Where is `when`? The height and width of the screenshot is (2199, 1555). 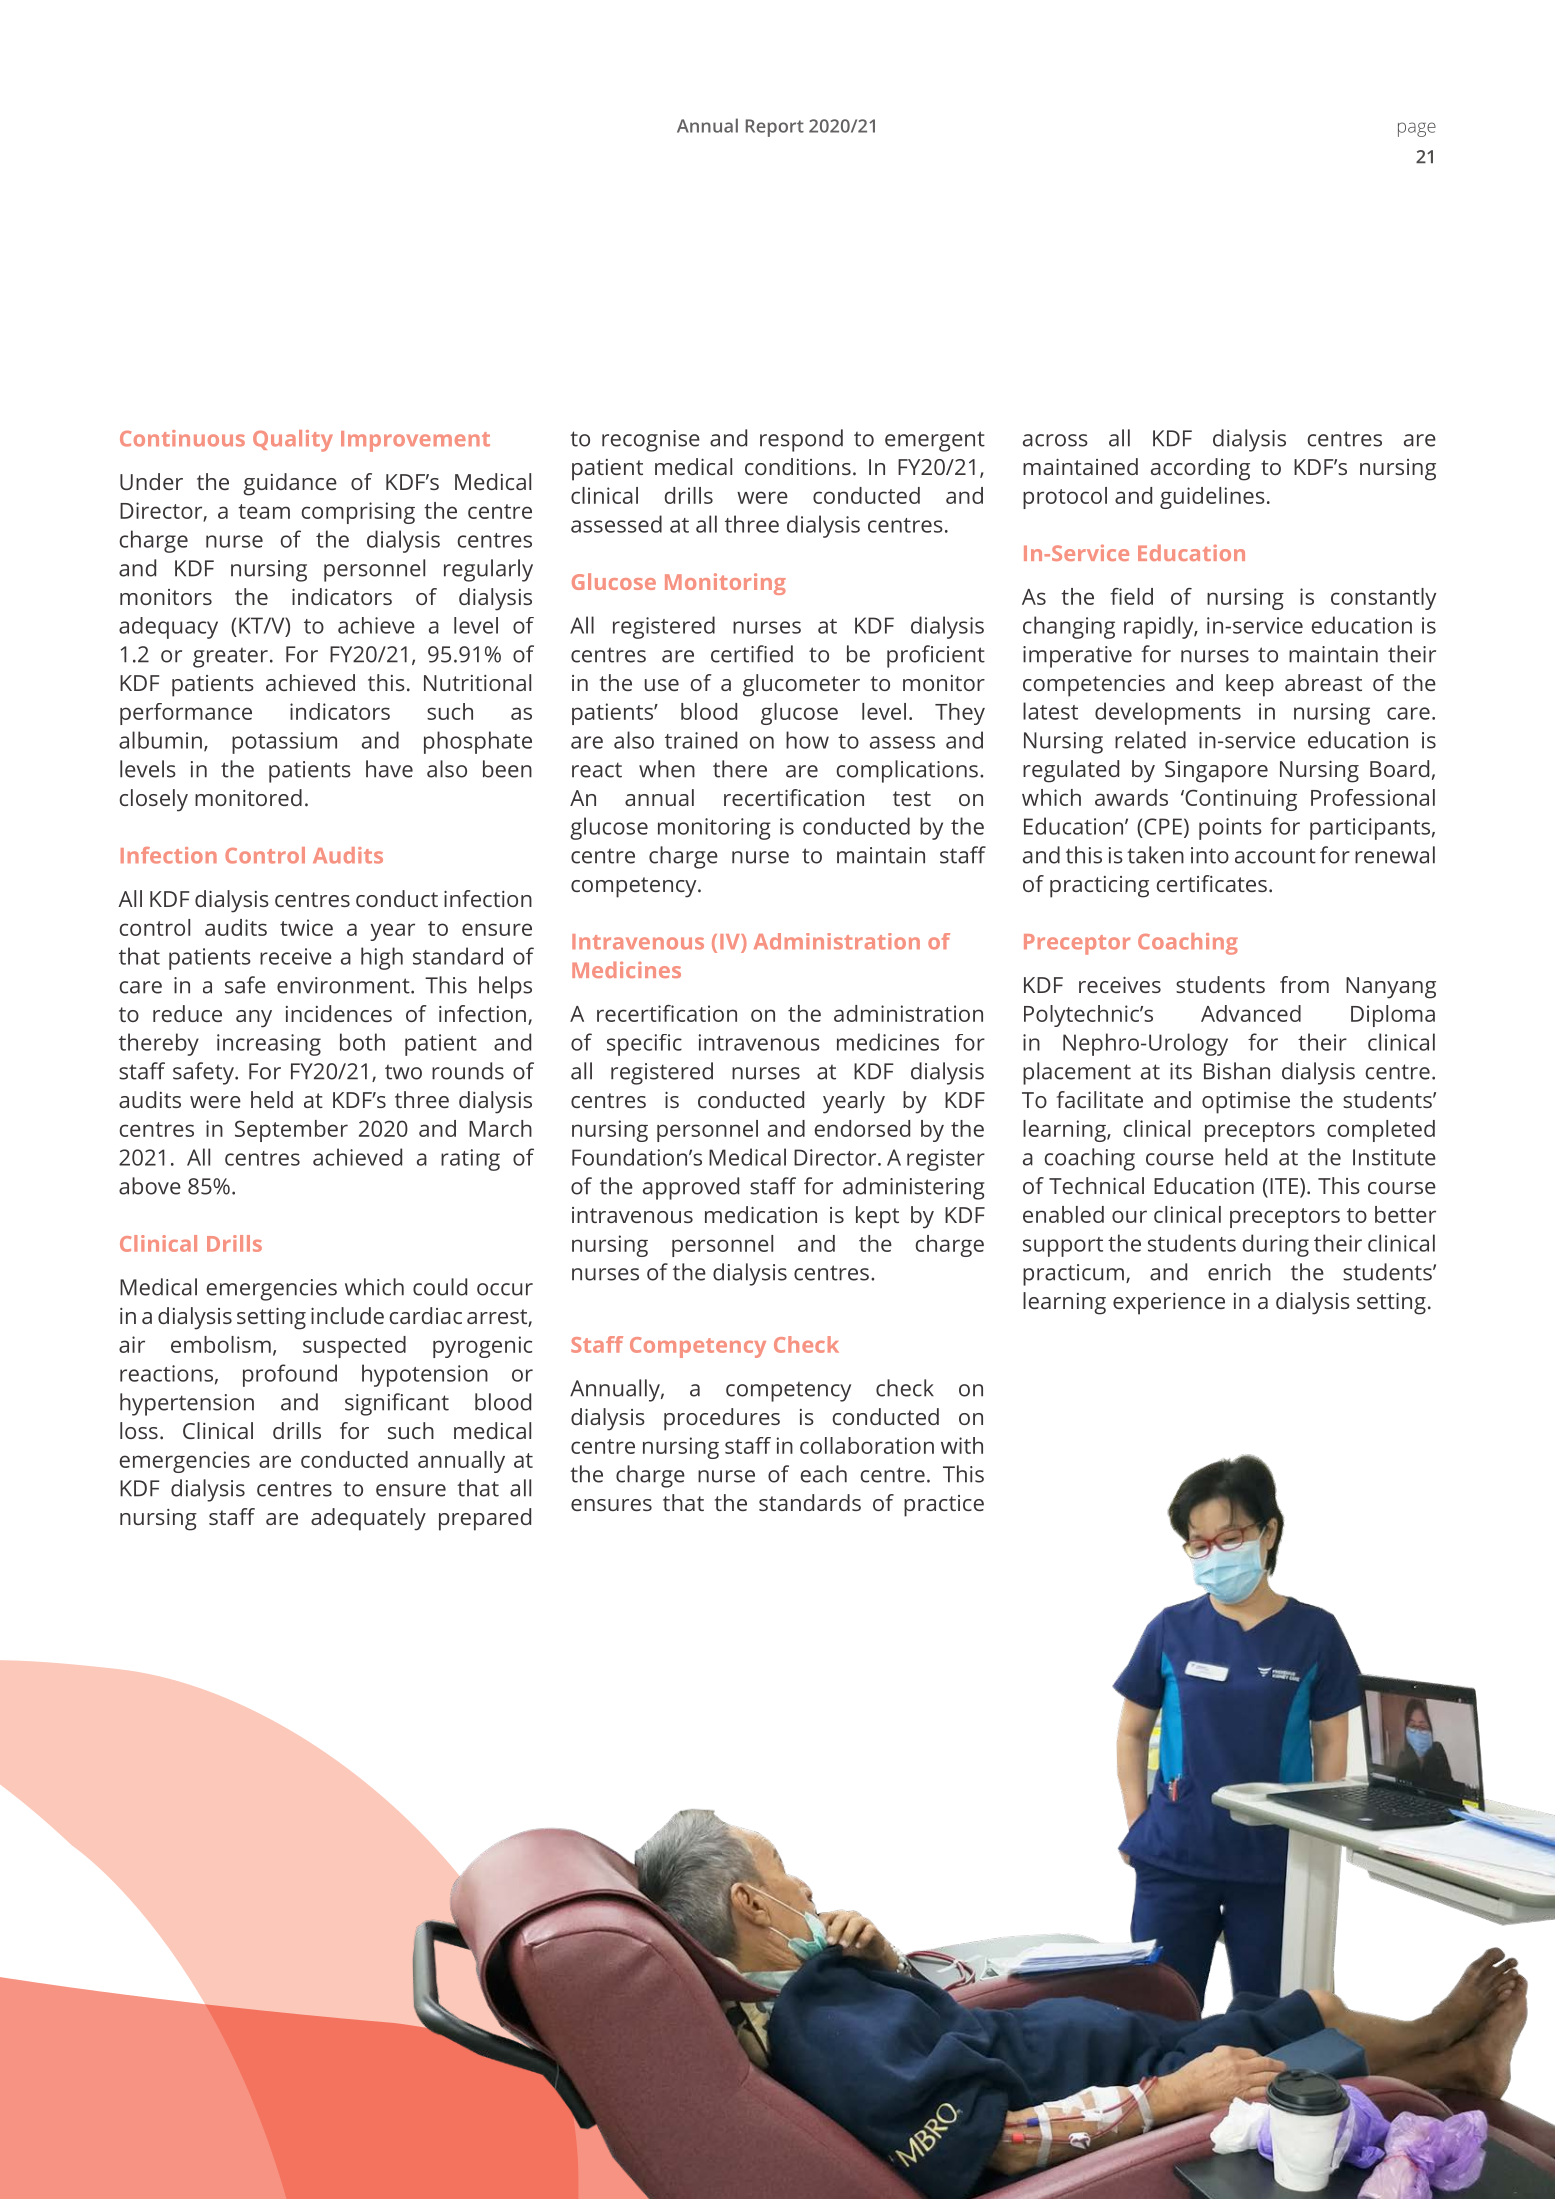
when is located at coordinates (667, 769).
